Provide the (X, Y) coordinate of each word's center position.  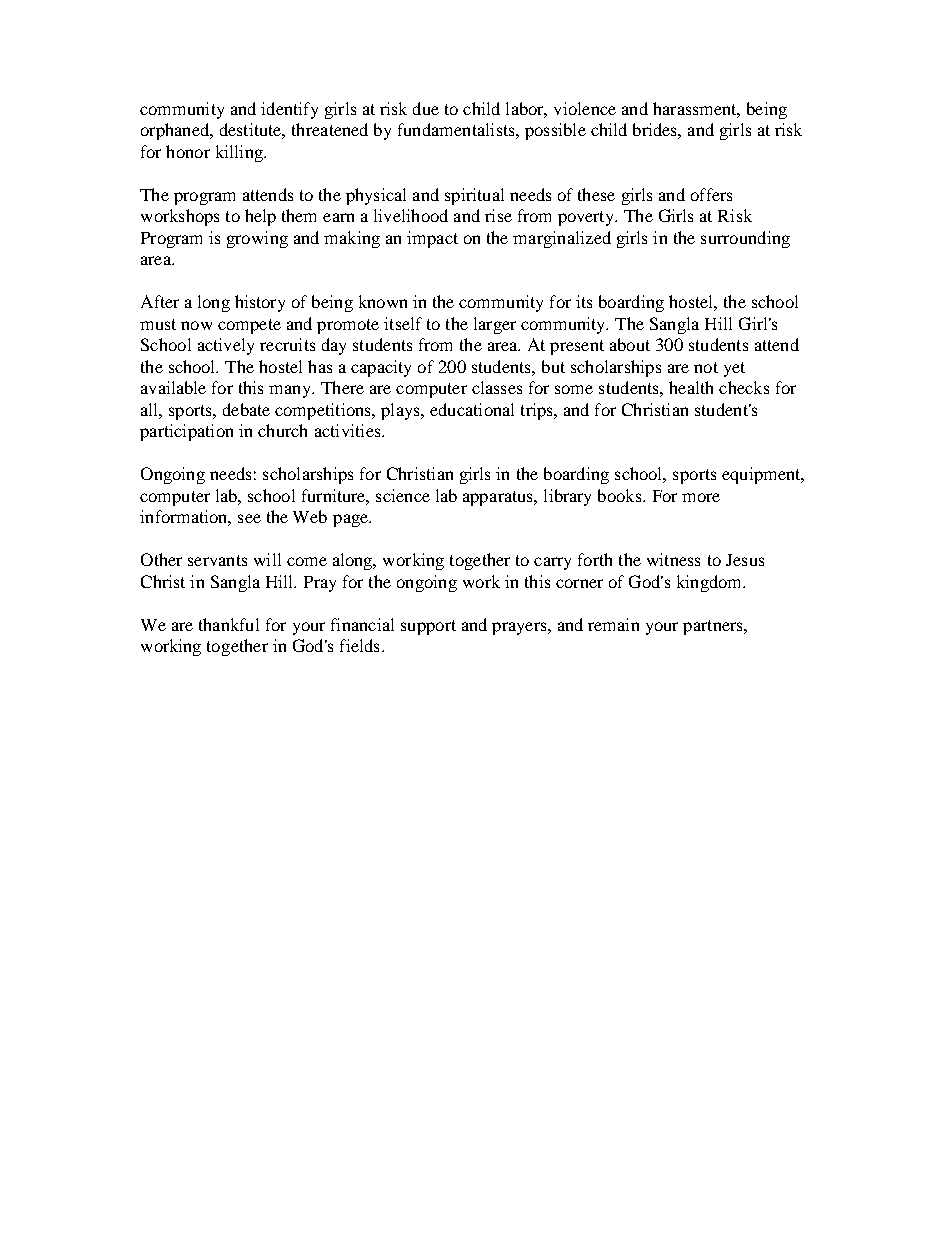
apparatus (499, 498)
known (383, 301)
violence (585, 108)
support (428, 627)
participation (186, 432)
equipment (762, 475)
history (260, 303)
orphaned (176, 131)
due (426, 108)
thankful (229, 624)
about (630, 344)
